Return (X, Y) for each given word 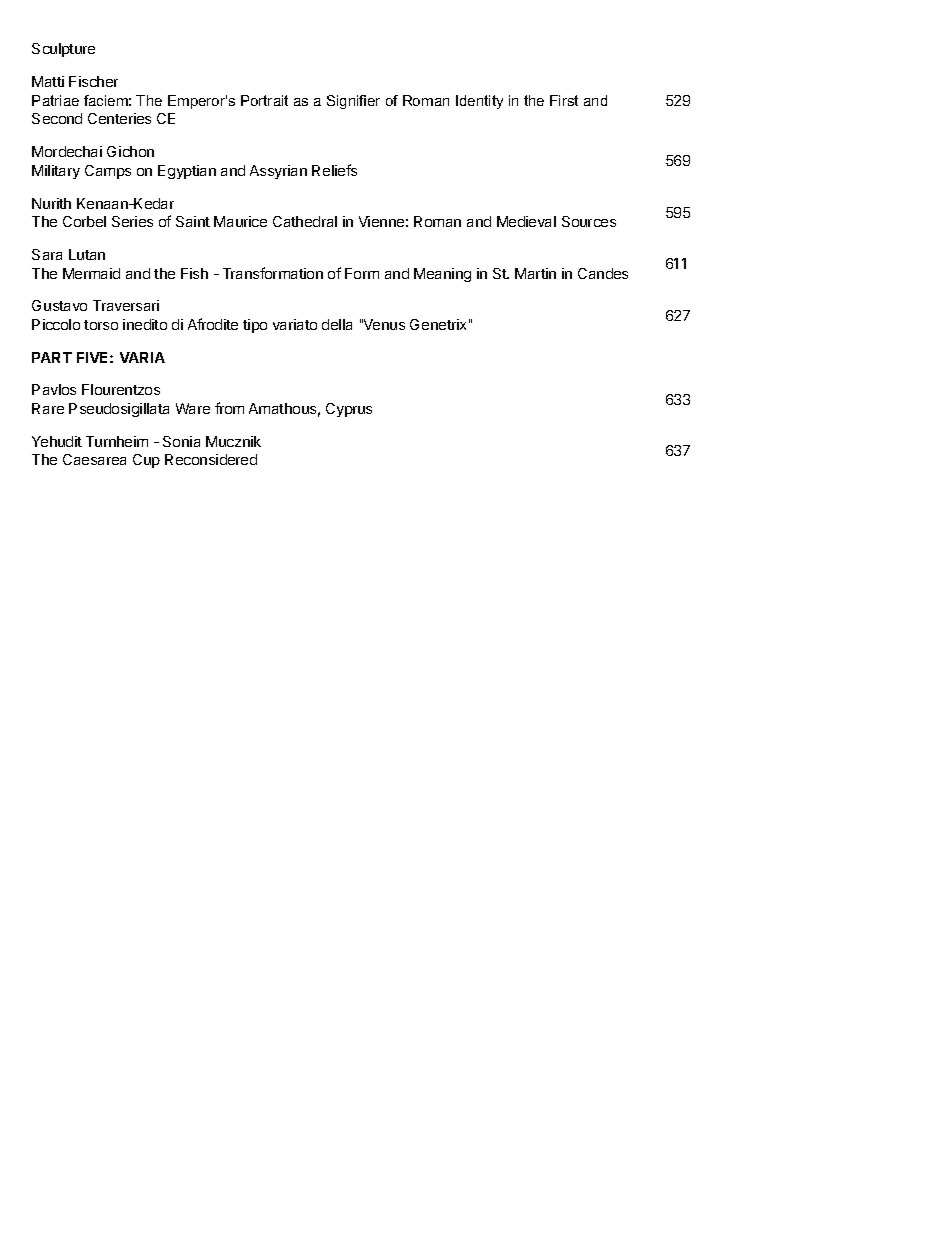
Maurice (240, 221)
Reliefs (334, 170)
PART (52, 357)
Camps (108, 172)
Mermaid (91, 273)
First (564, 100)
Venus (383, 324)
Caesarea (94, 459)
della (337, 324)
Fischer (93, 81)
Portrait (264, 100)
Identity (479, 102)
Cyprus (349, 410)
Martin (535, 273)
